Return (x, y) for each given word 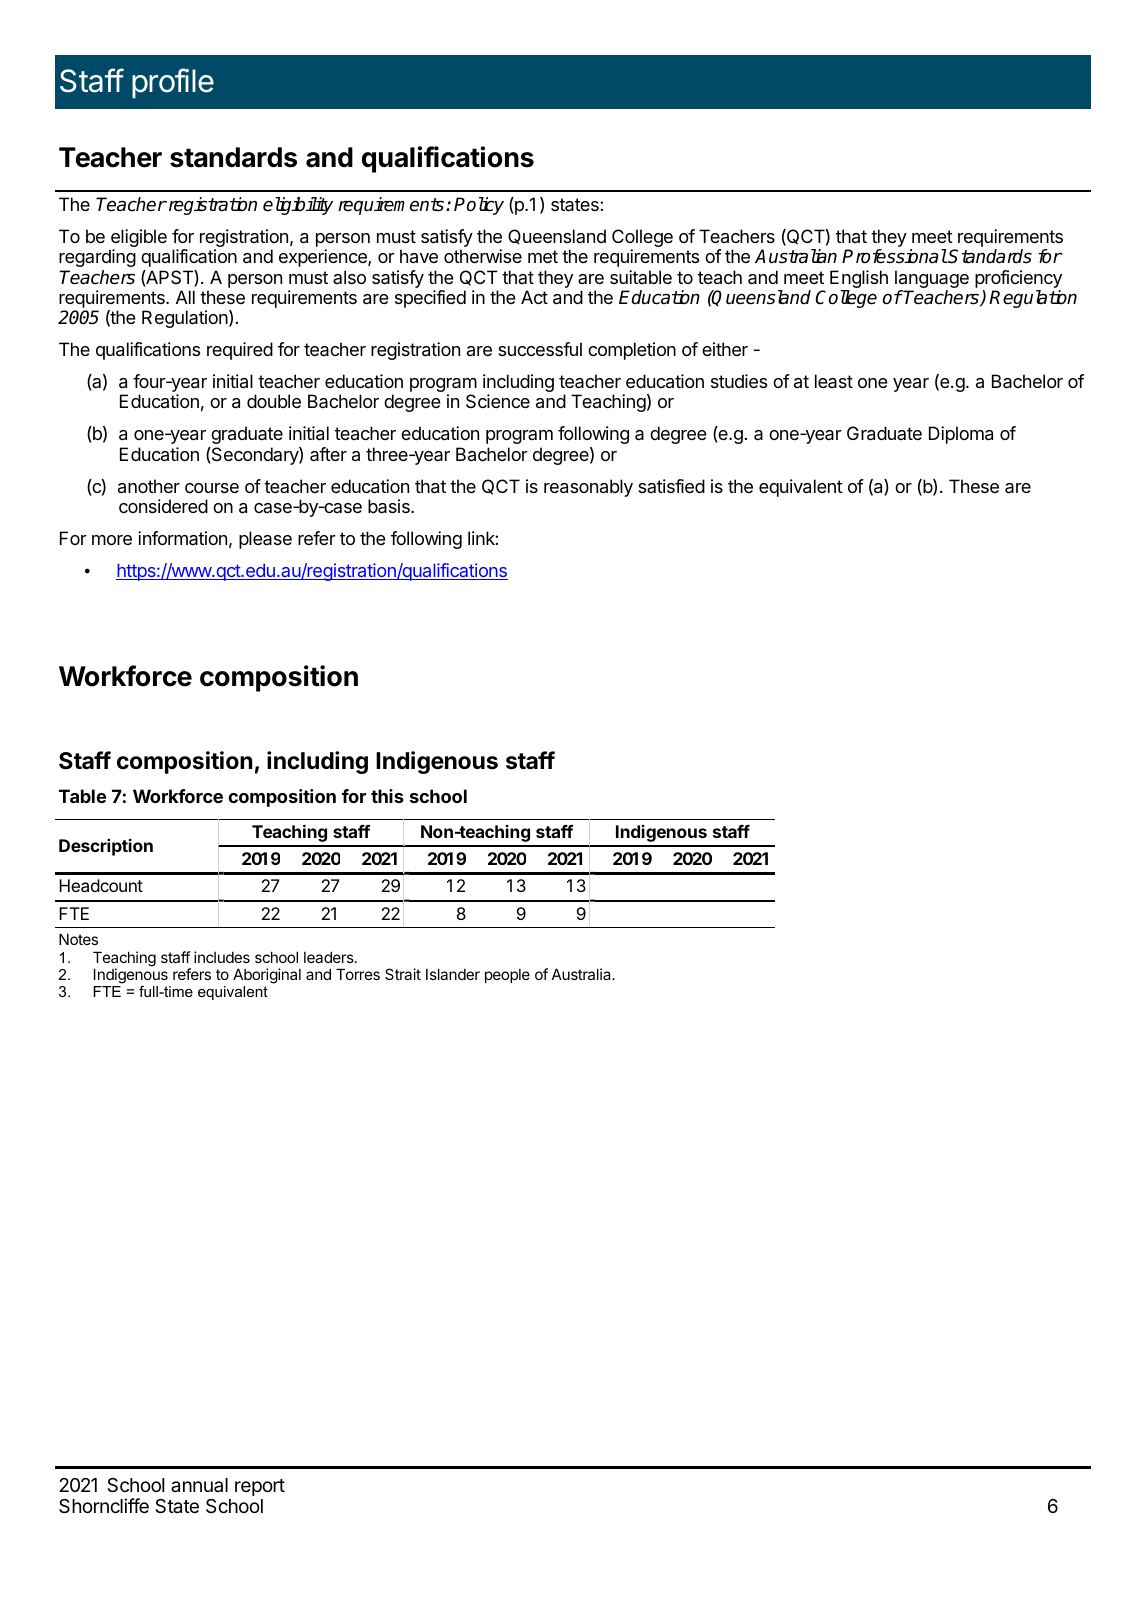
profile (173, 83)
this (387, 796)
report (260, 1487)
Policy (479, 206)
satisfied (671, 486)
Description (106, 847)
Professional (894, 256)
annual (199, 1485)
